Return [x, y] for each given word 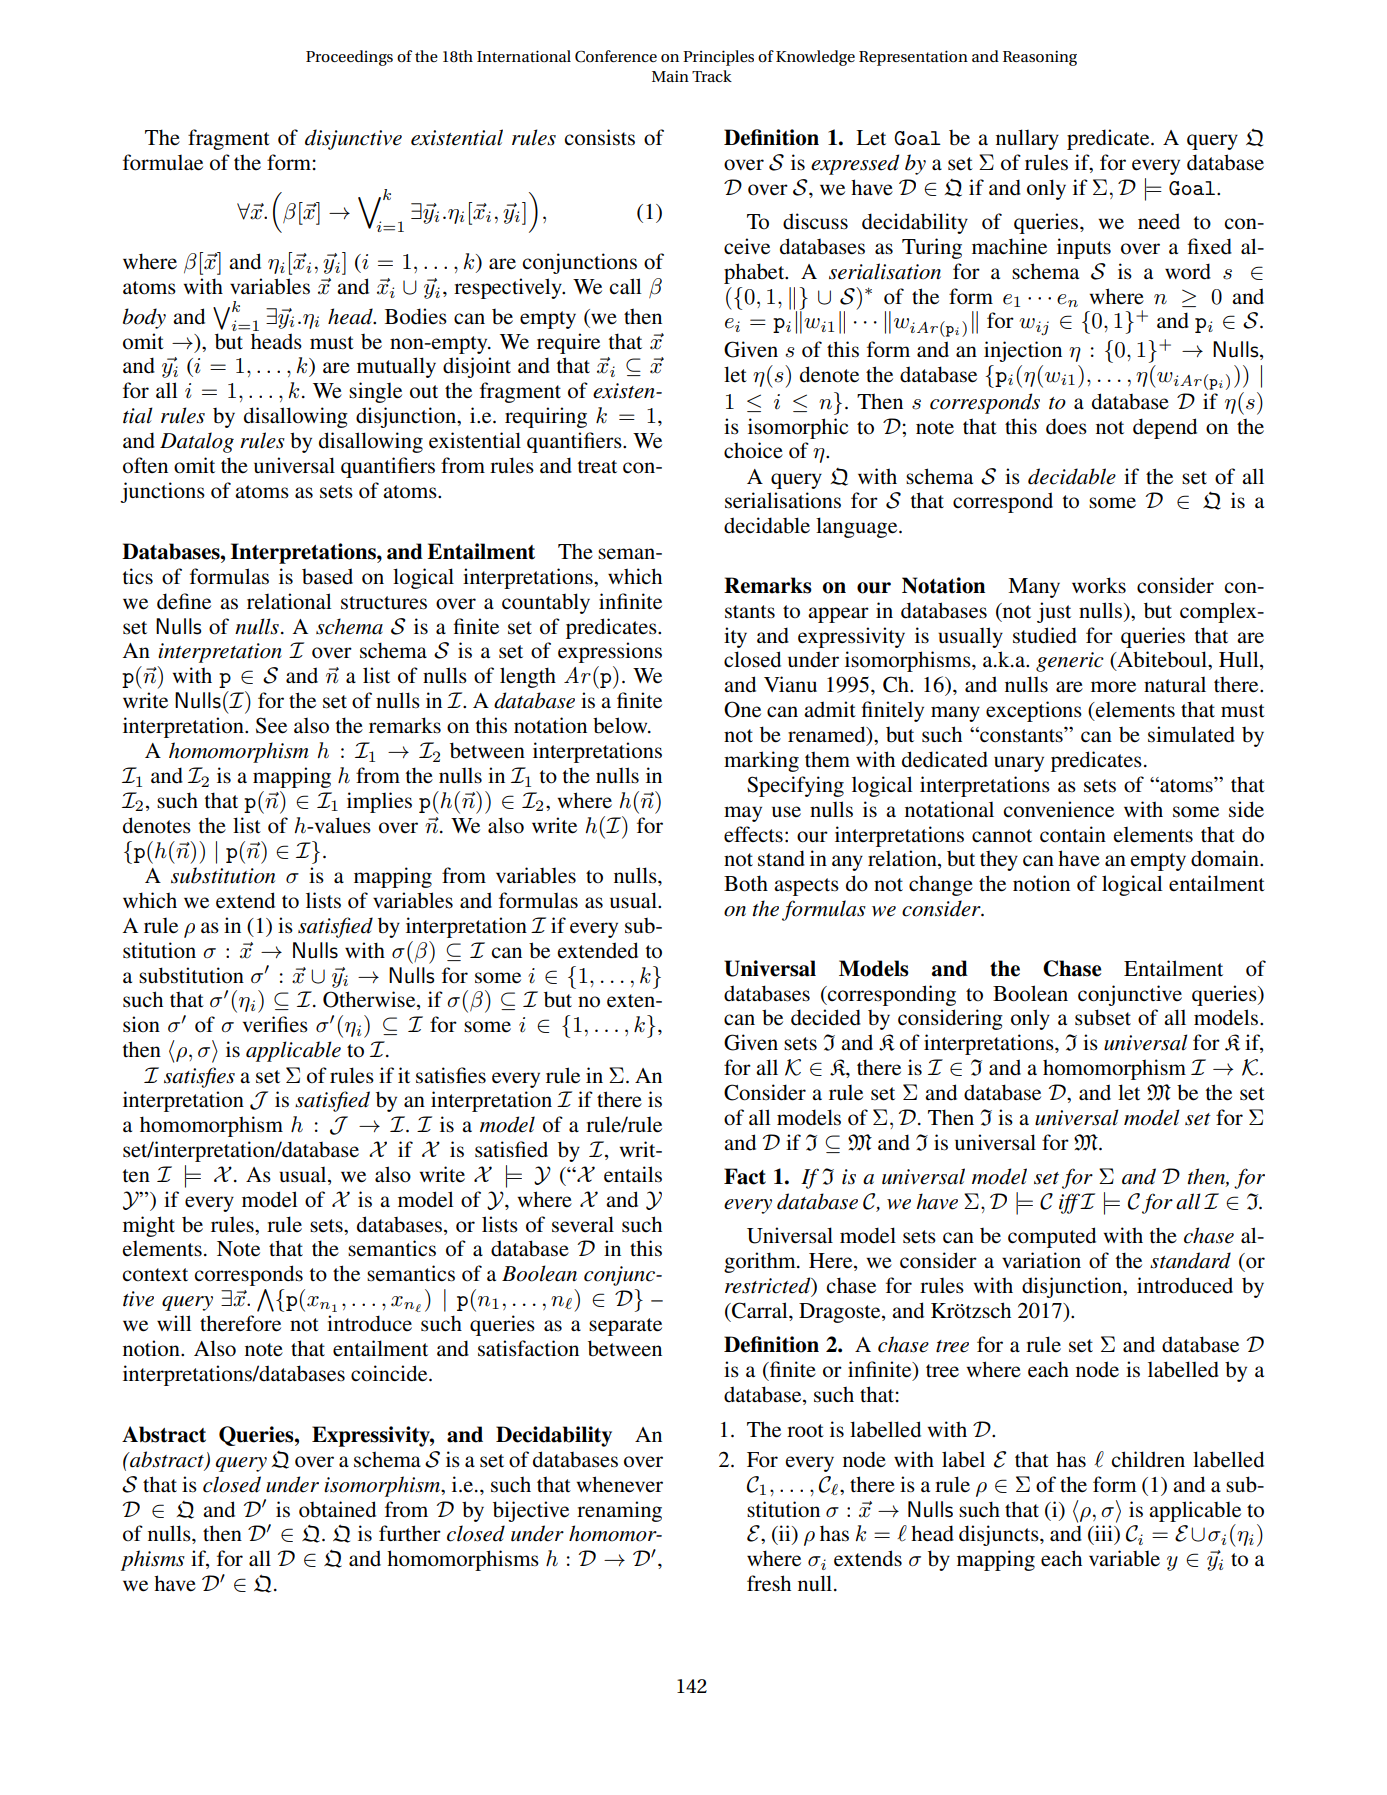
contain [1073, 834]
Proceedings [349, 58]
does [1066, 426]
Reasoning [1040, 58]
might [149, 1226]
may [743, 814]
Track [712, 76]
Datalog [197, 442]
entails [633, 1174]
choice [753, 450]
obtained [337, 1509]
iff [1070, 1203]
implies [379, 802]
